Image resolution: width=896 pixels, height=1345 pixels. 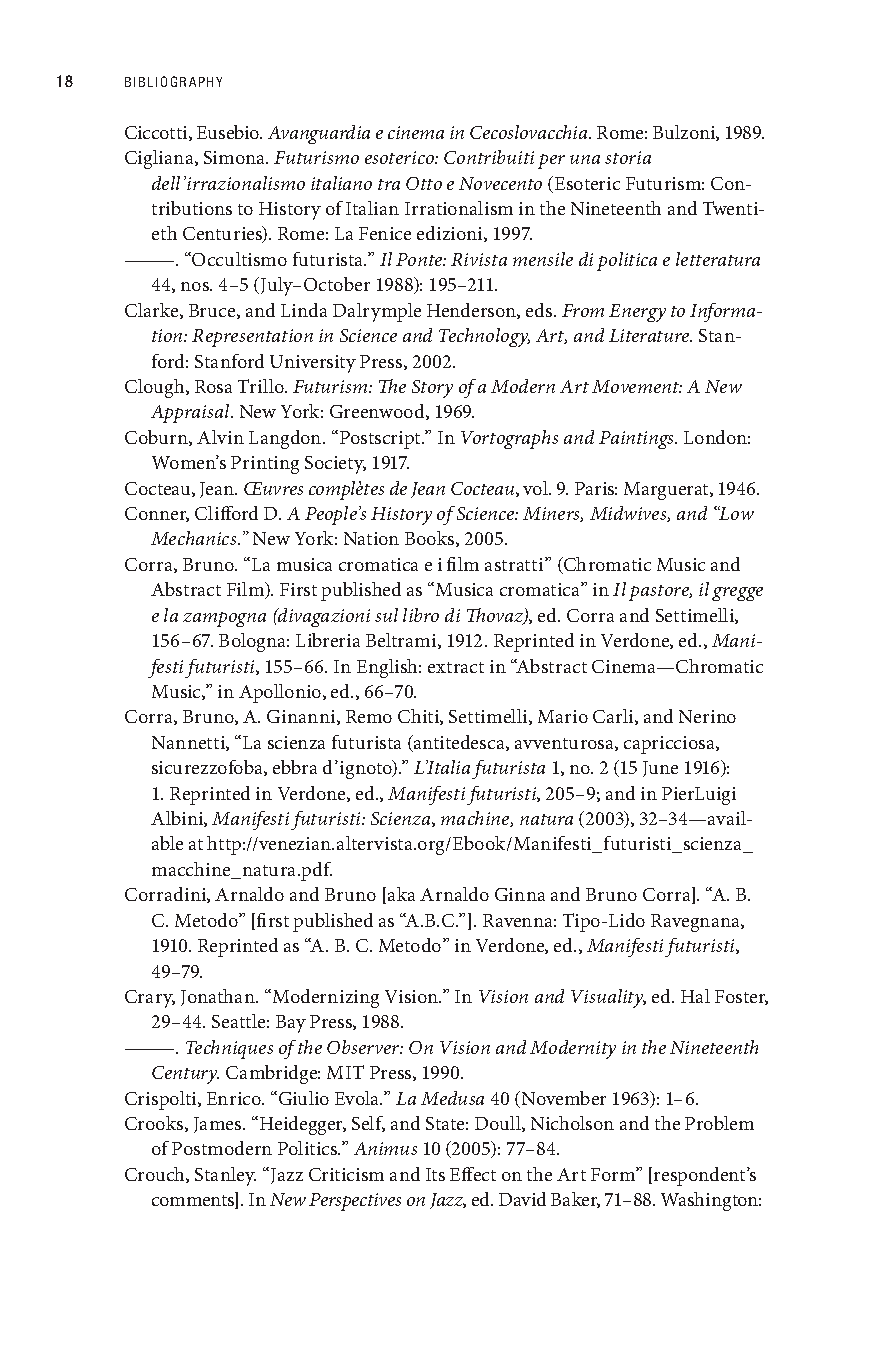 I want to click on Jonathan, so click(x=219, y=997).
